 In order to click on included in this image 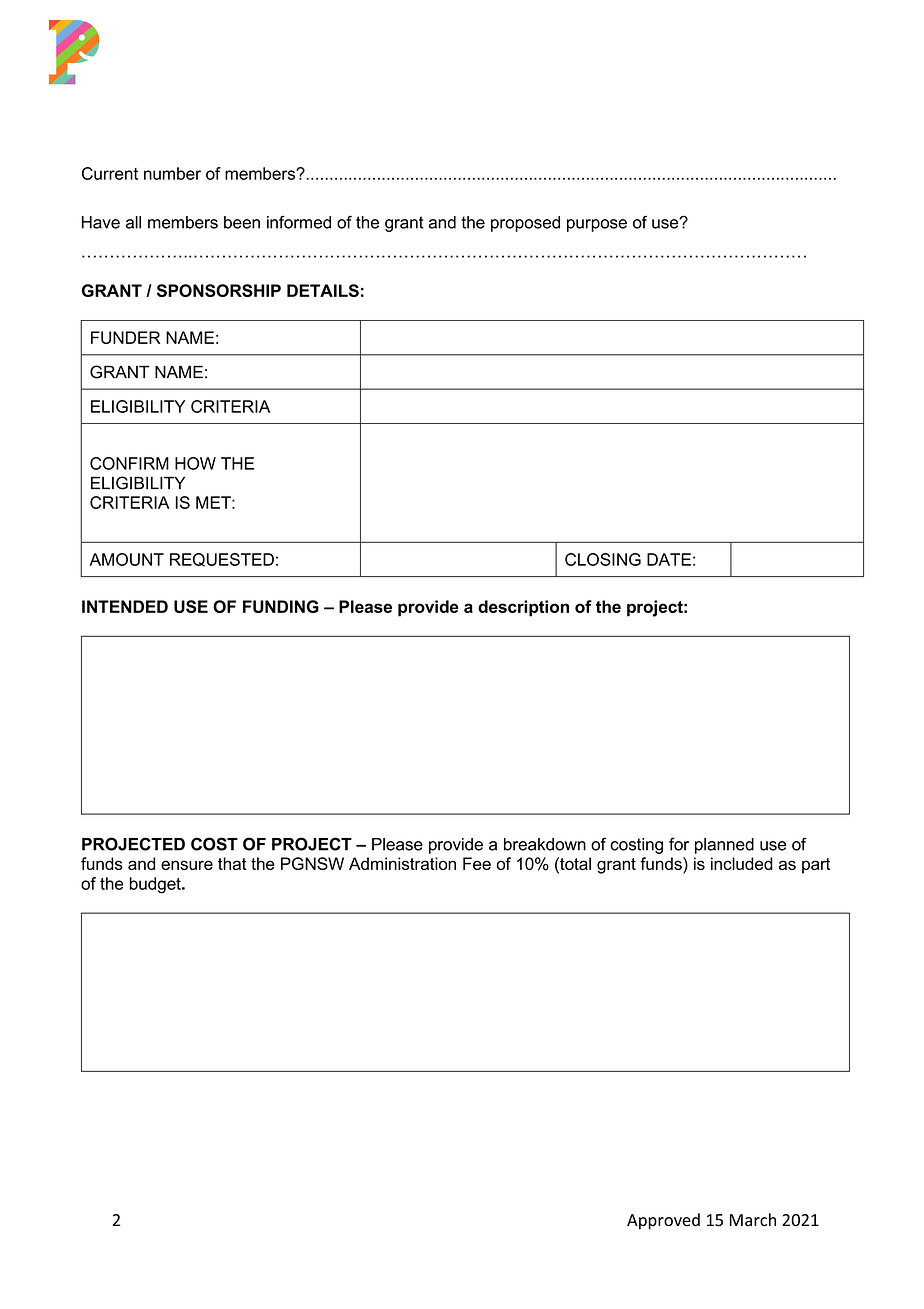, I will do `click(742, 863)`.
